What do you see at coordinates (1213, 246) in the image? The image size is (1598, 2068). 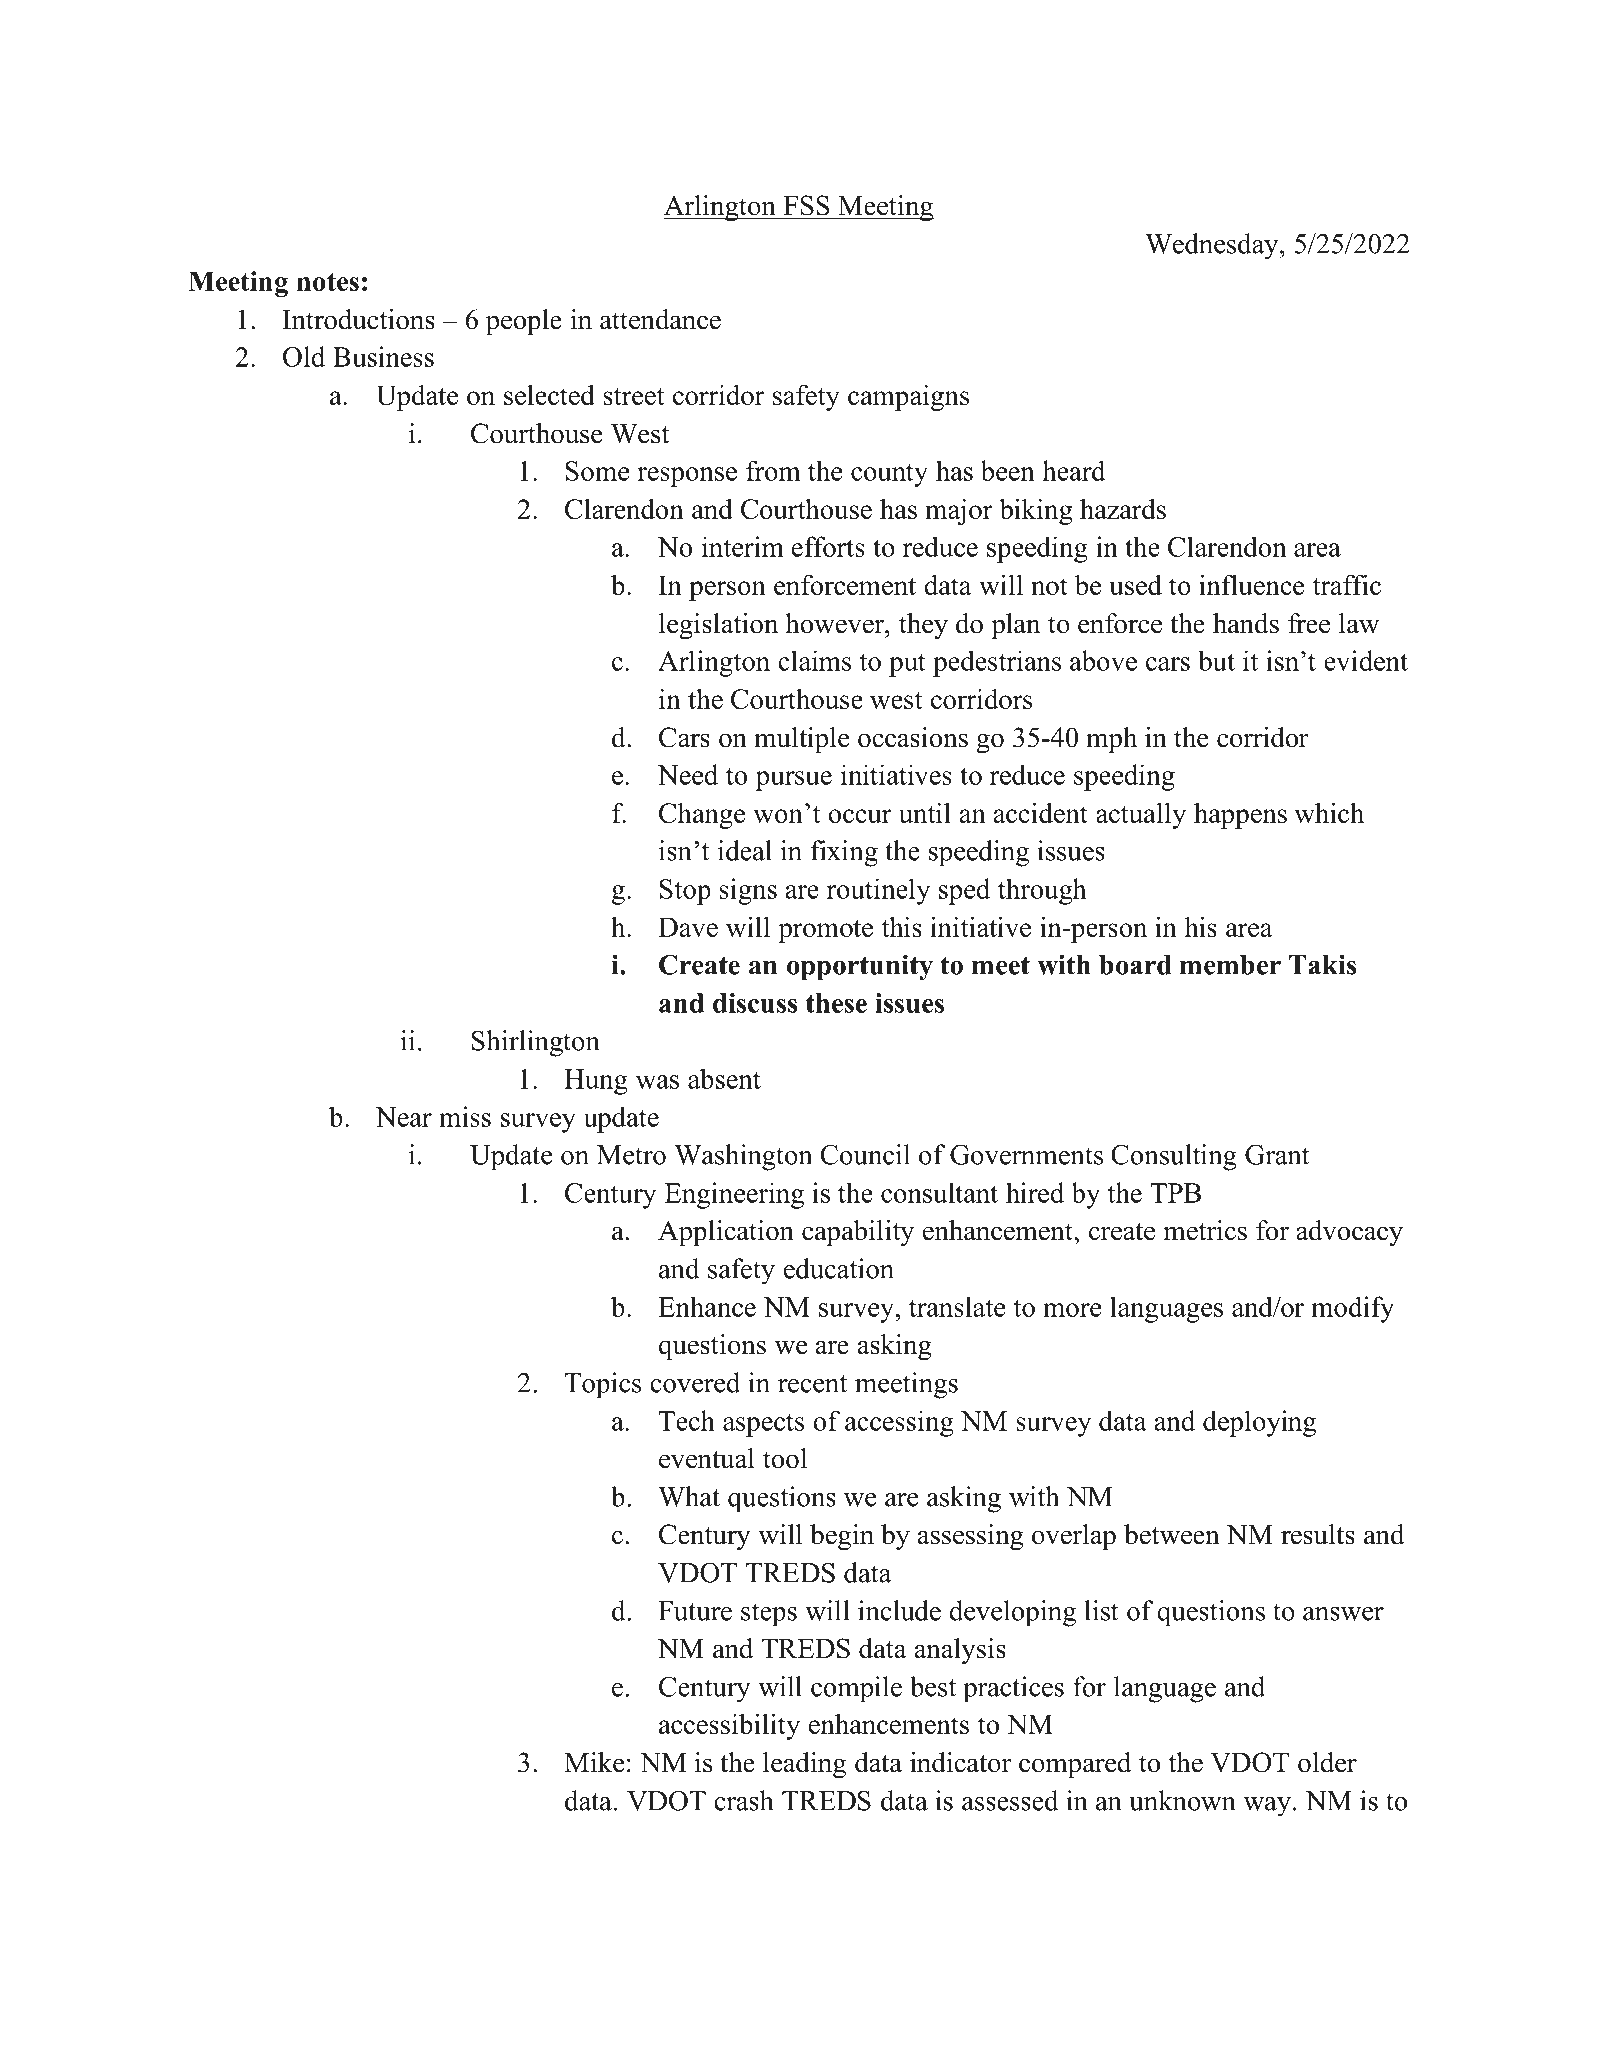 I see `Wednesday` at bounding box center [1213, 246].
